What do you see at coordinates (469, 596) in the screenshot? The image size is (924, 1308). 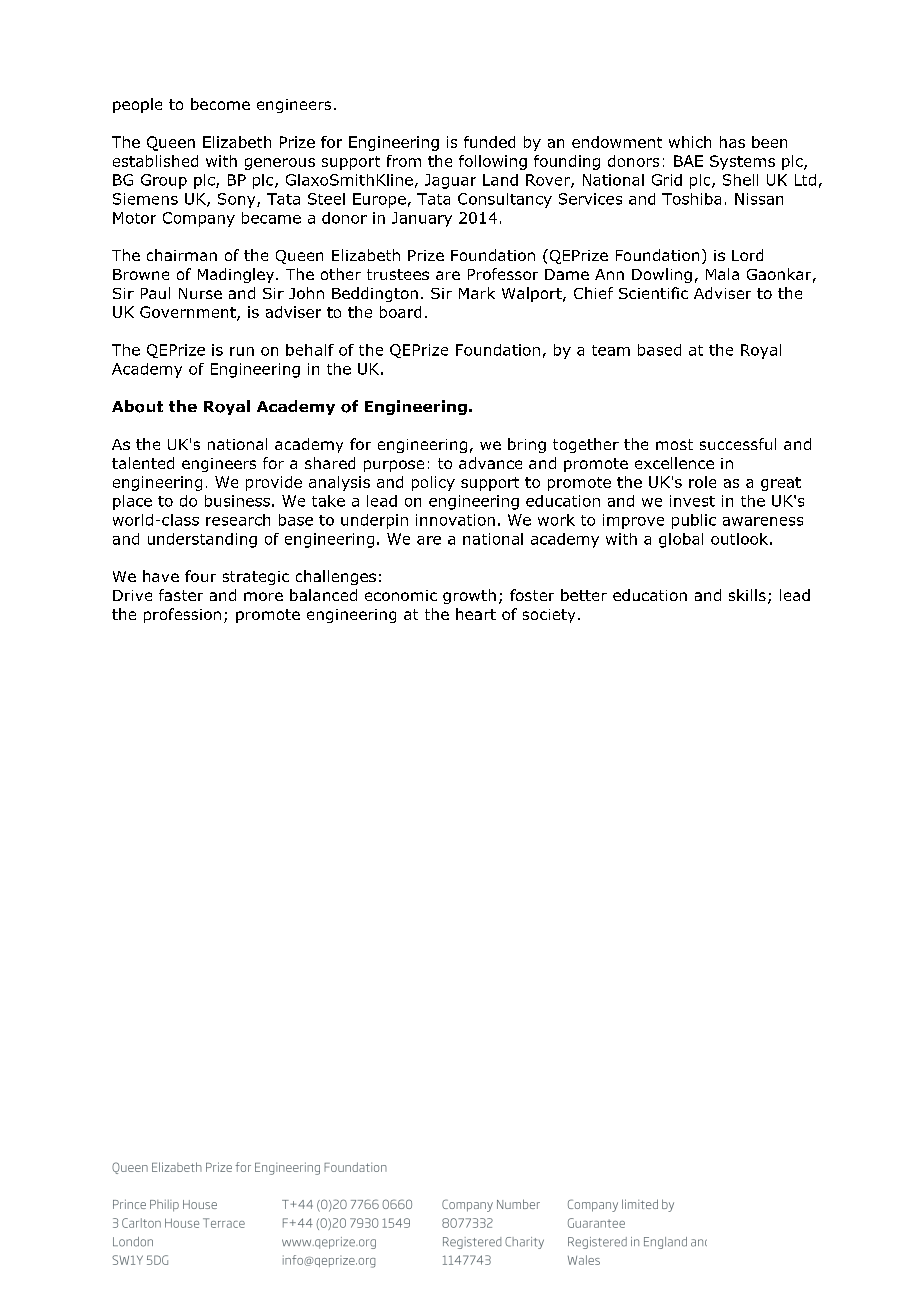 I see `growth` at bounding box center [469, 596].
